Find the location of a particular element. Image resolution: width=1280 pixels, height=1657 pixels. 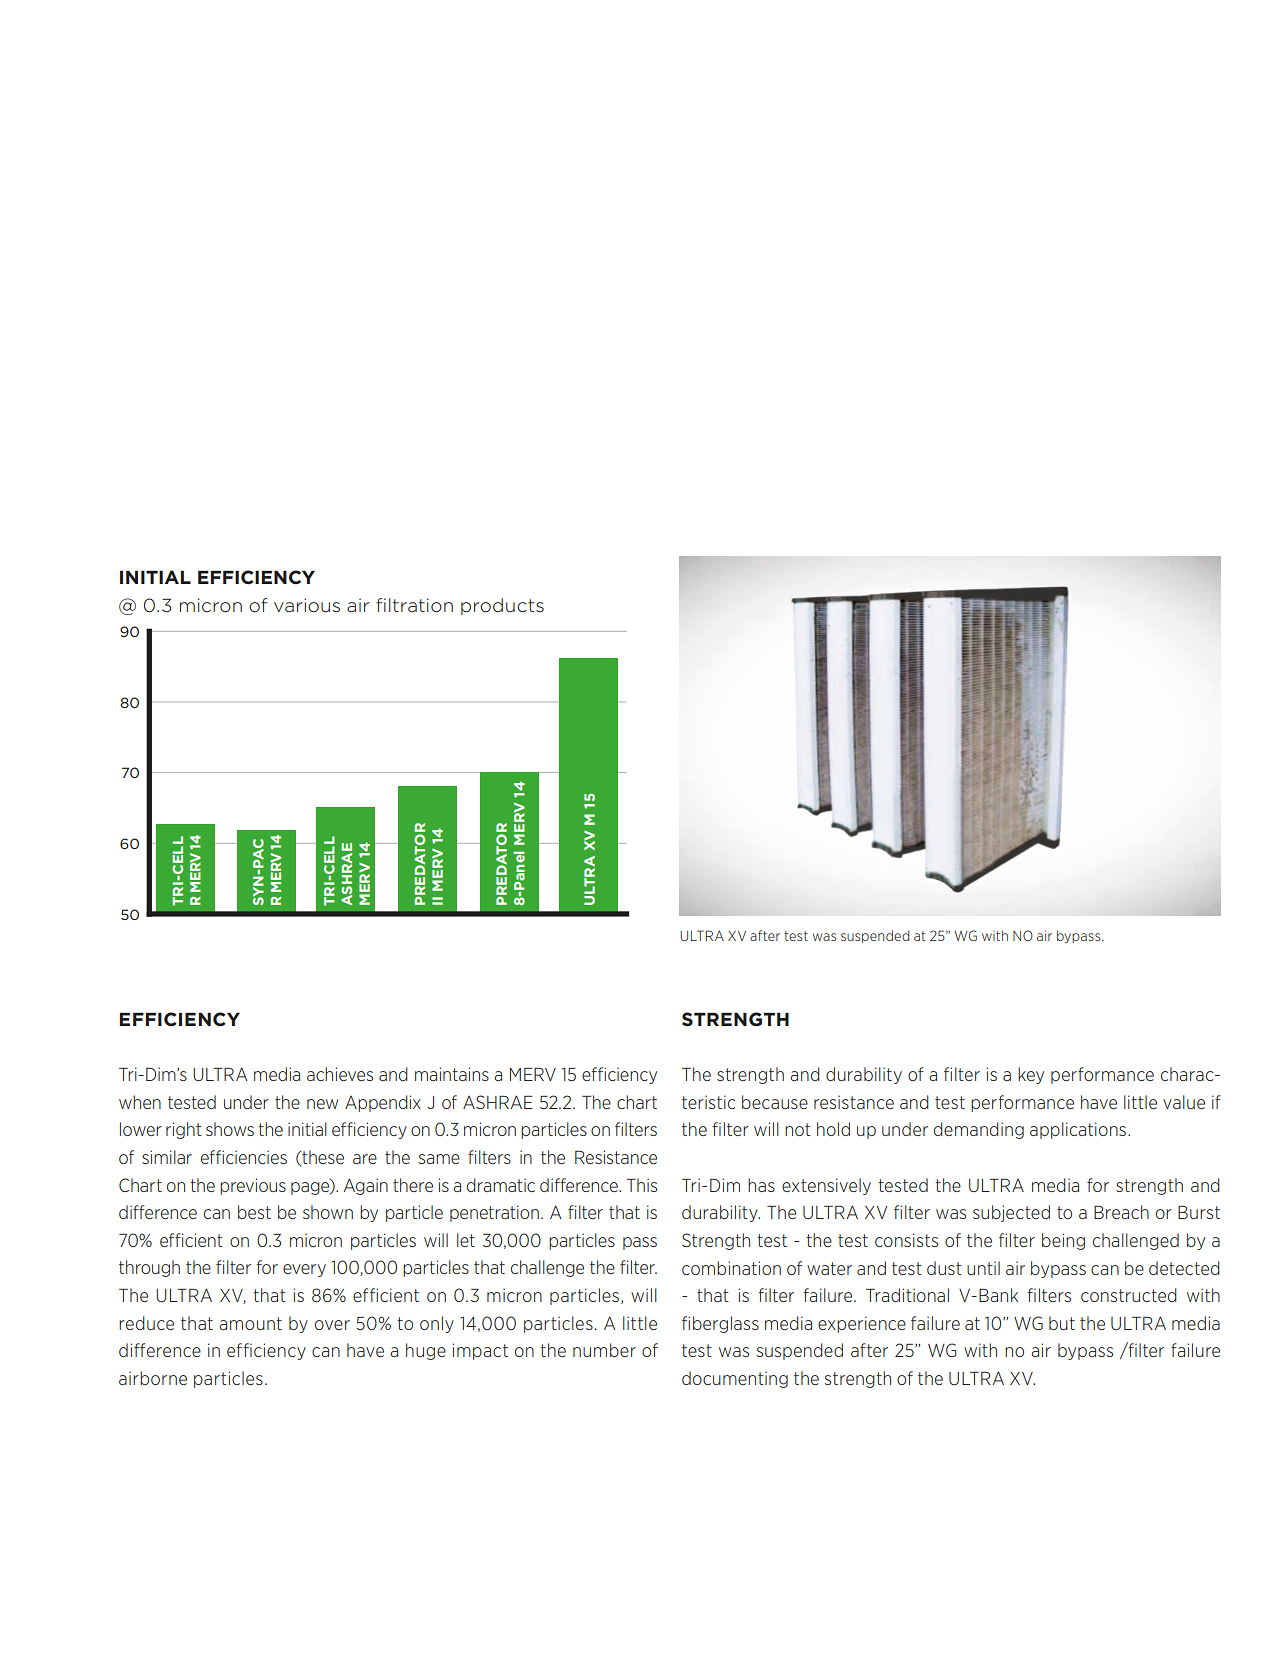

Breach is located at coordinates (1121, 1212).
